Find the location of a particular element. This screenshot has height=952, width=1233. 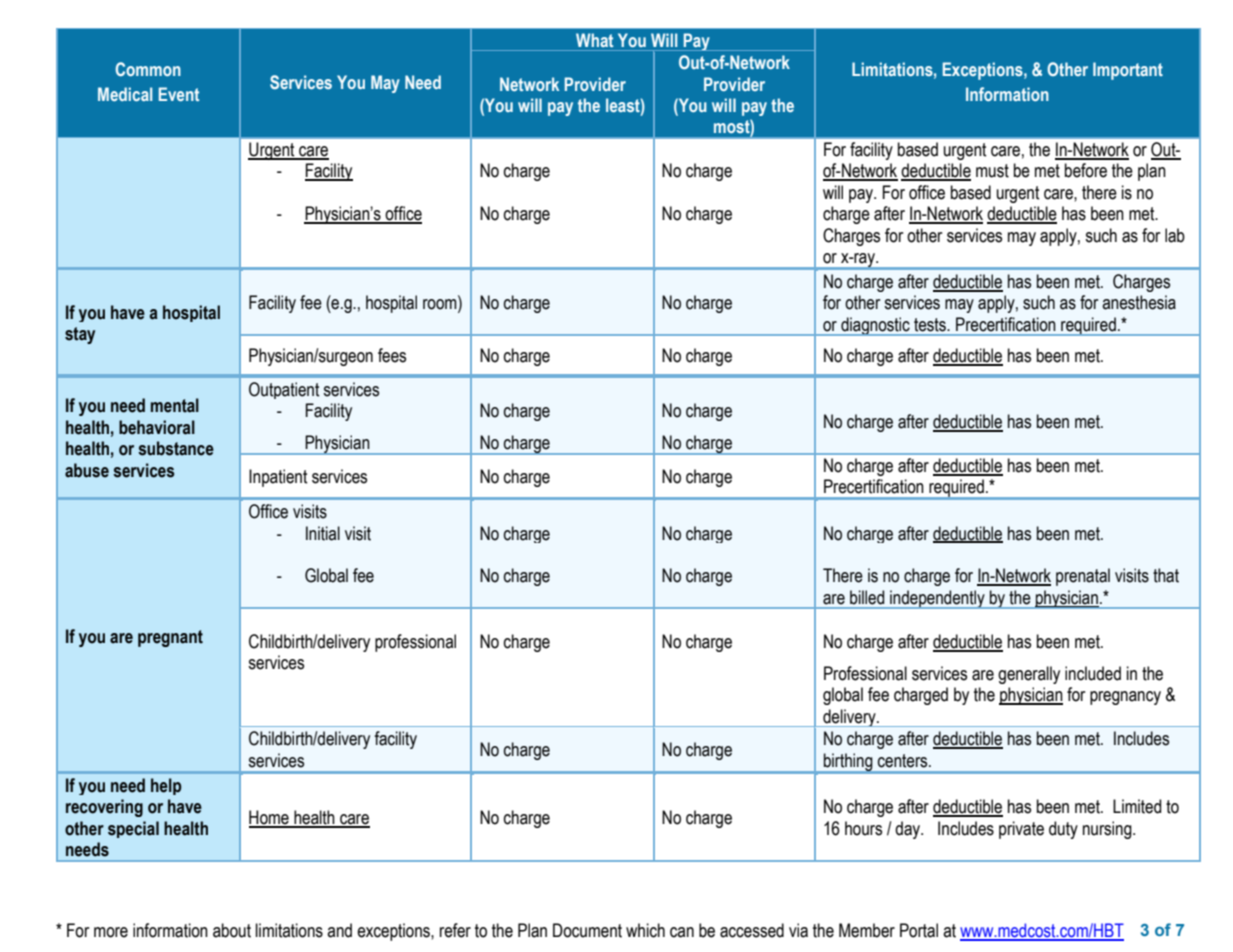

Inpatient is located at coordinates (278, 478).
